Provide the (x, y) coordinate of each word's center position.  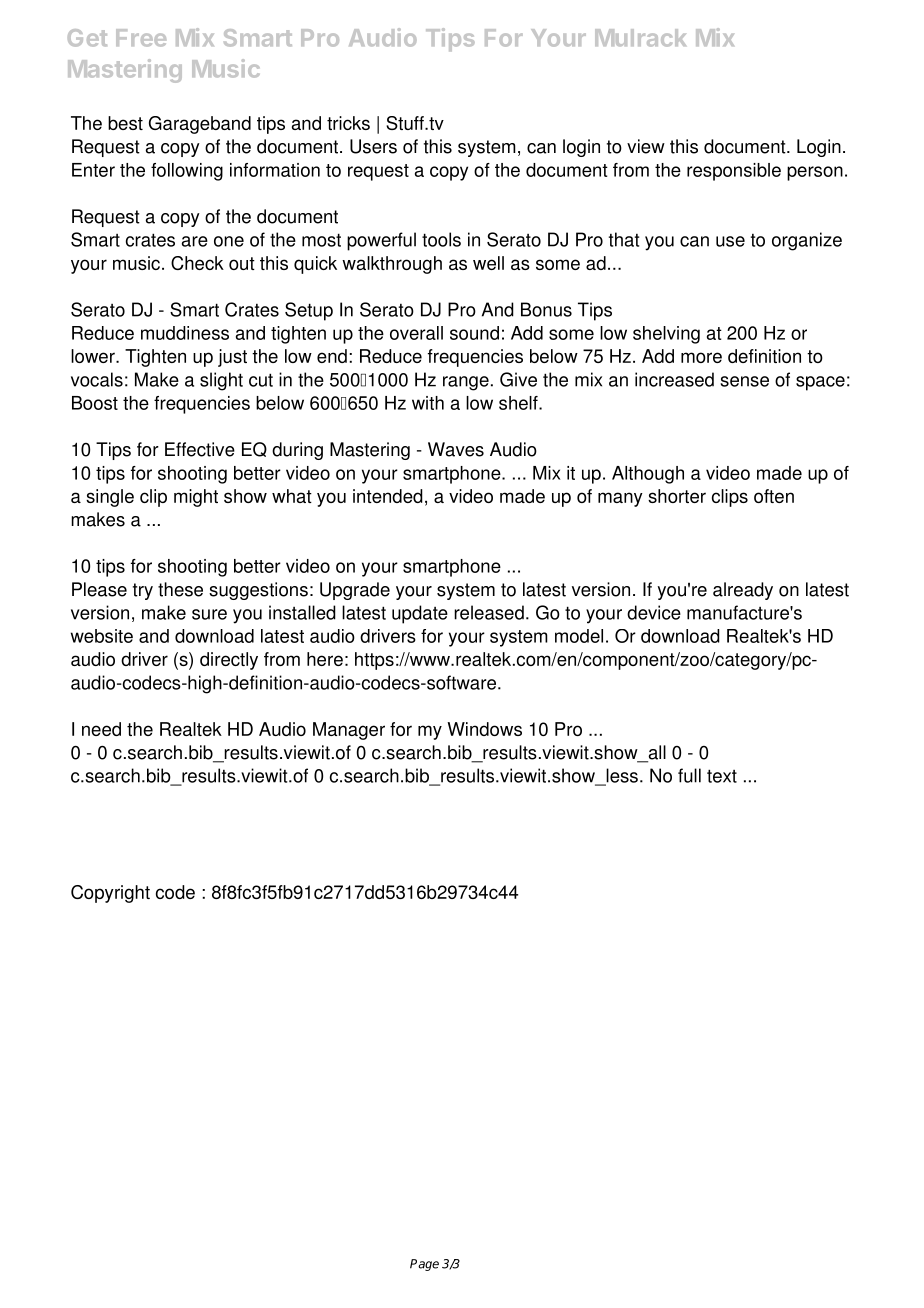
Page (424, 1265)
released (489, 612)
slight (221, 381)
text (722, 776)
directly (229, 661)
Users (373, 146)
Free (141, 38)
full (689, 775)
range (466, 383)
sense (744, 381)
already (743, 591)
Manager (349, 731)
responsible (734, 172)
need (101, 729)
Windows (484, 729)
